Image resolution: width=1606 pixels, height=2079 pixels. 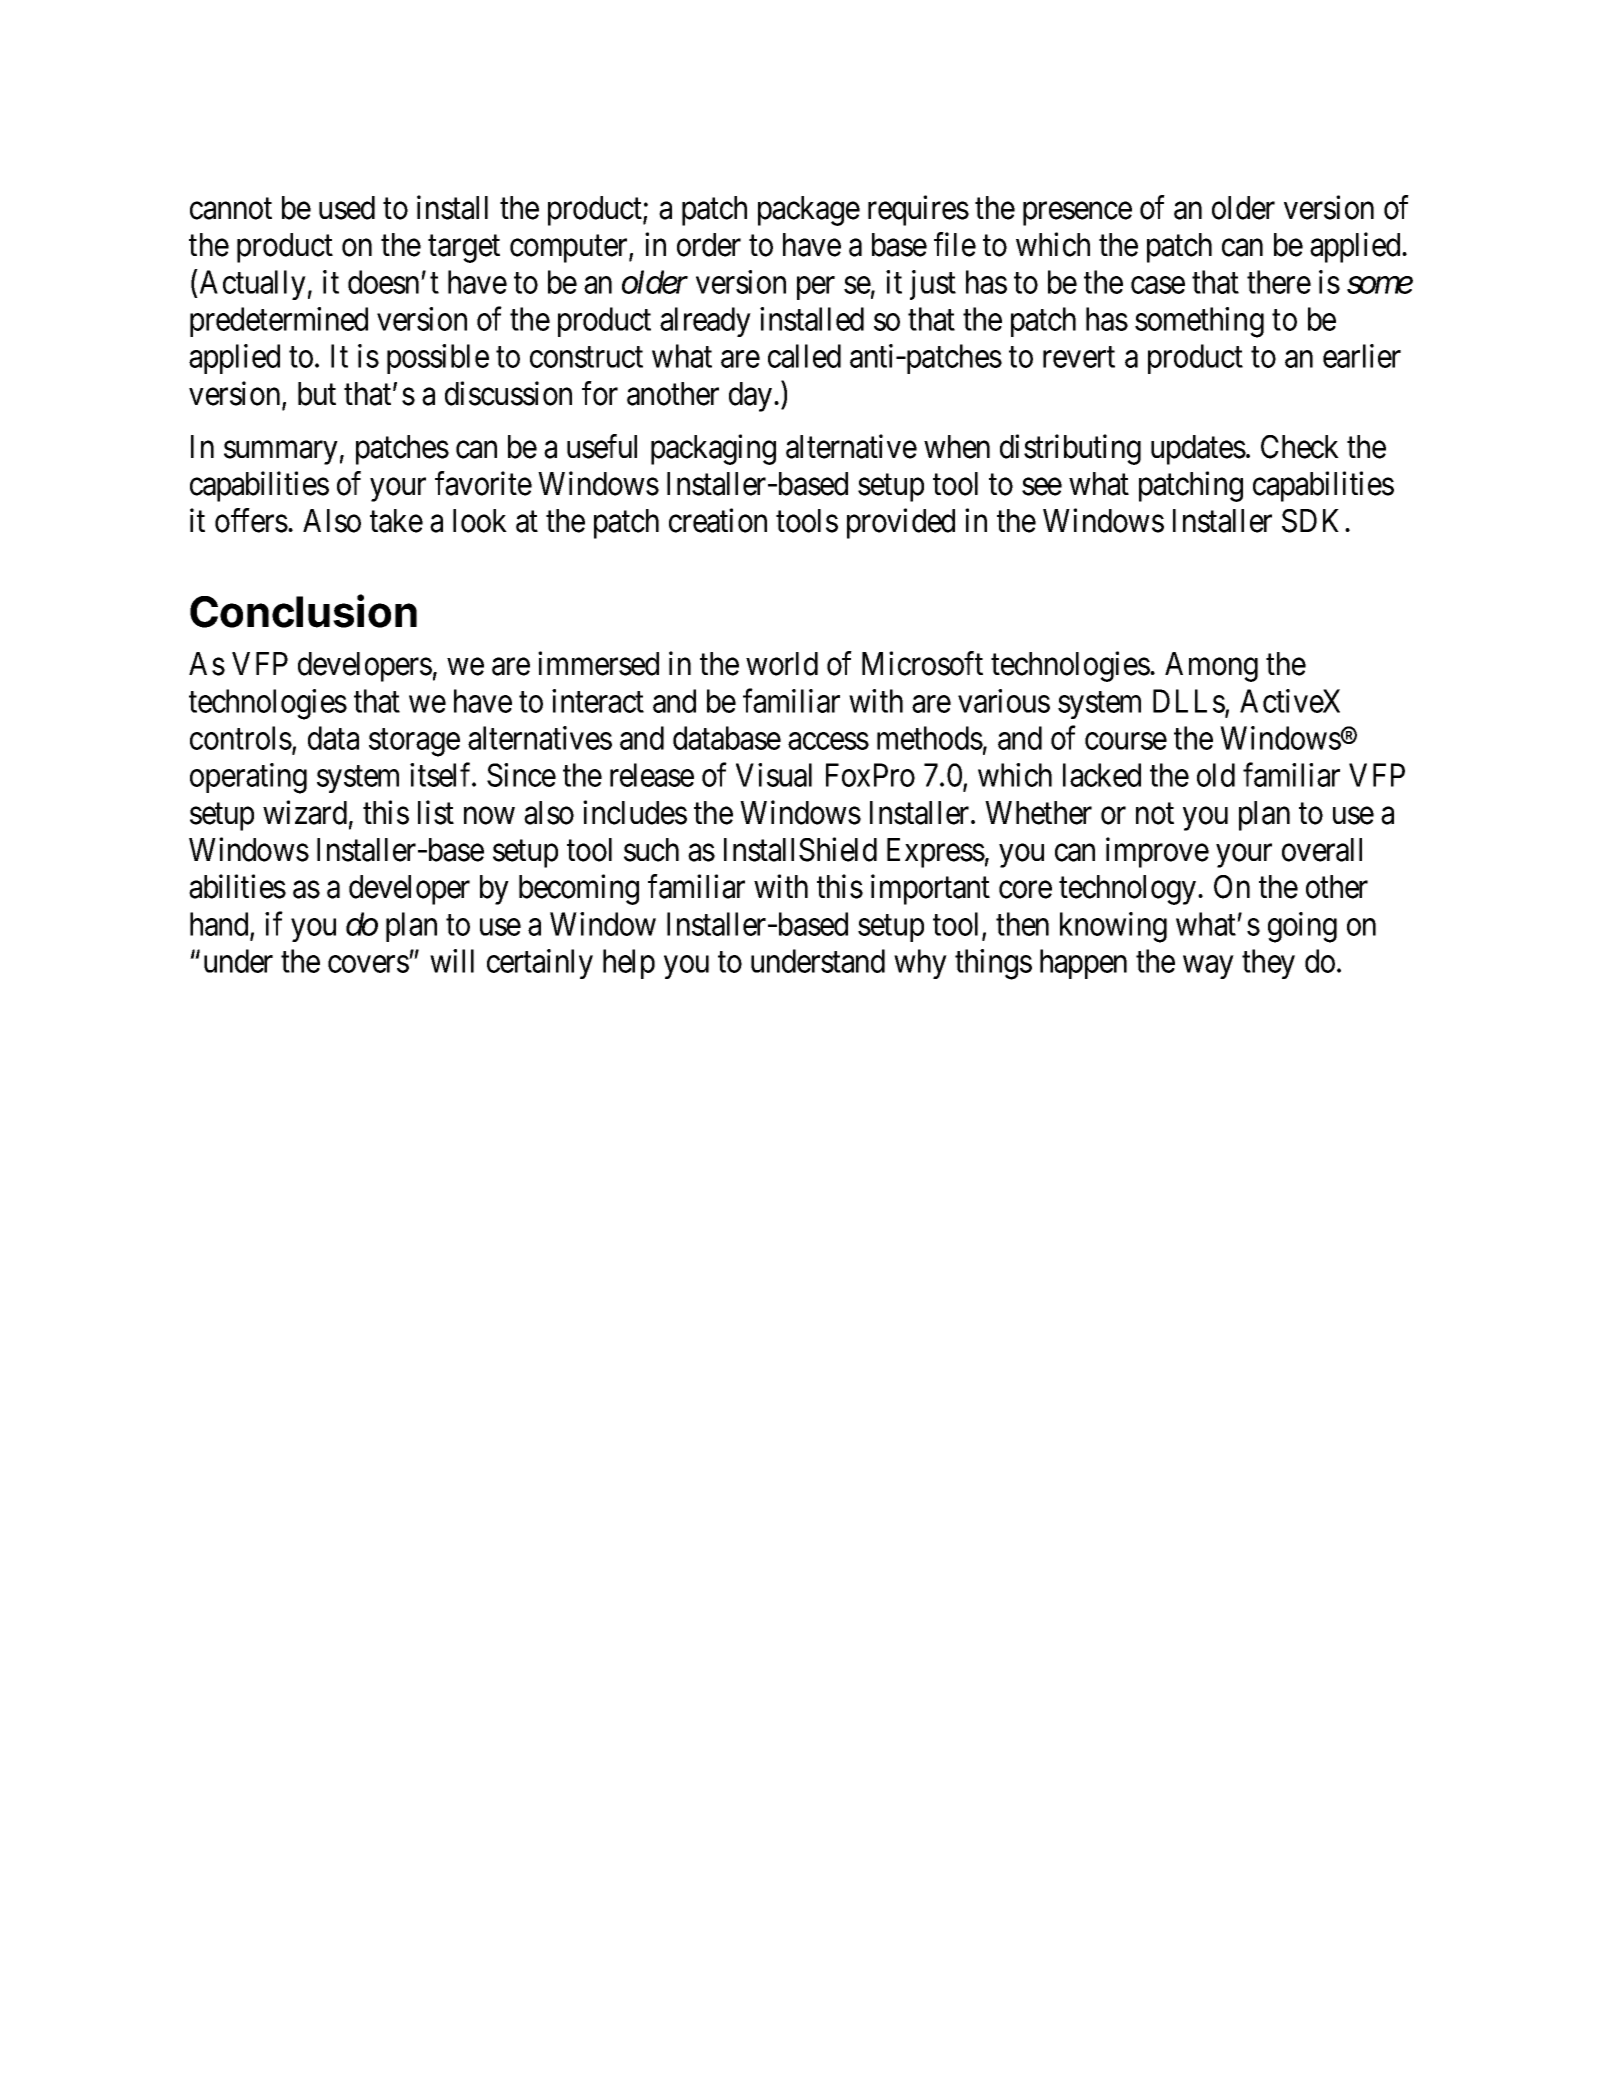 What do you see at coordinates (1077, 214) in the screenshot?
I see `presence` at bounding box center [1077, 214].
